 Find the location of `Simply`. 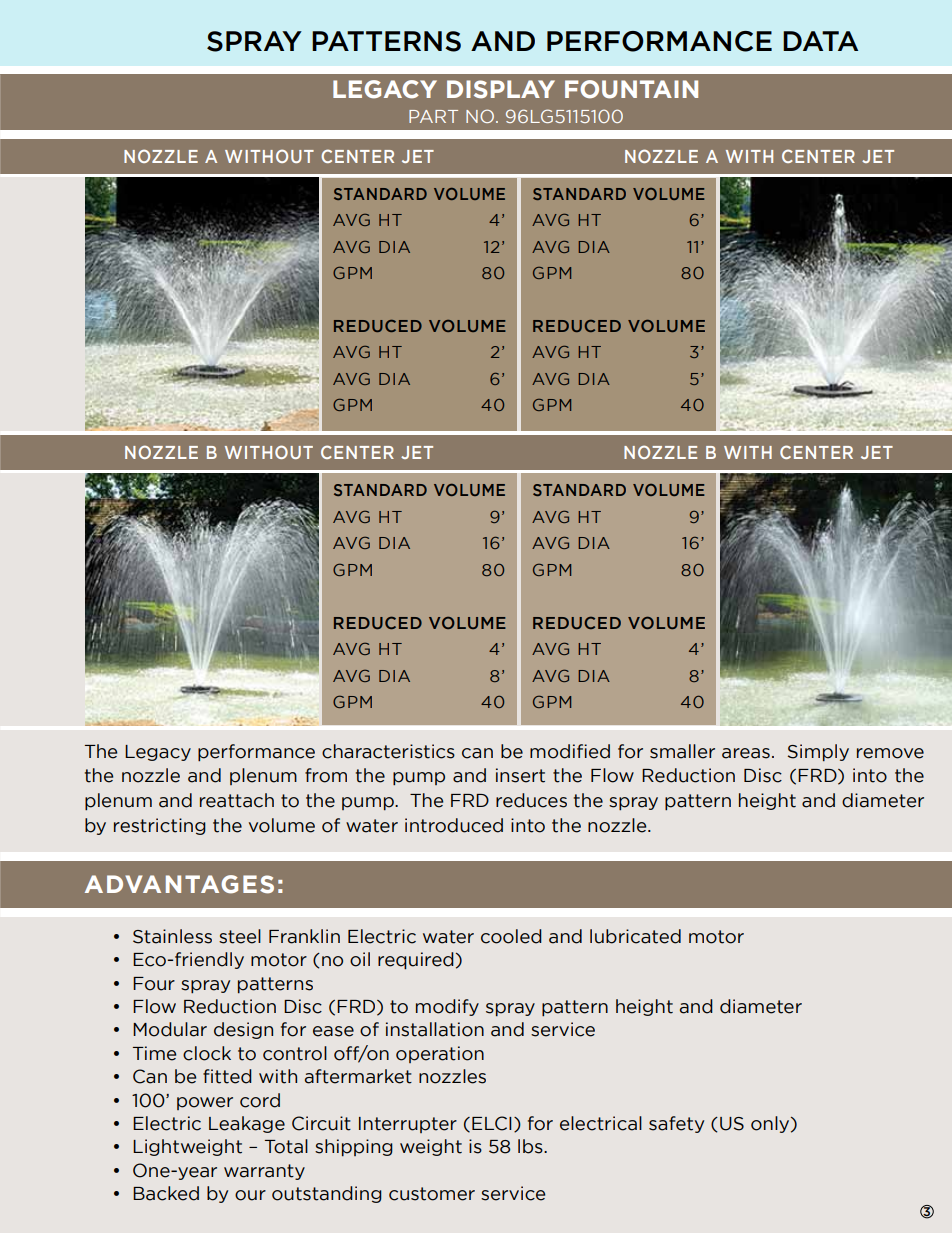

Simply is located at coordinates (818, 752).
